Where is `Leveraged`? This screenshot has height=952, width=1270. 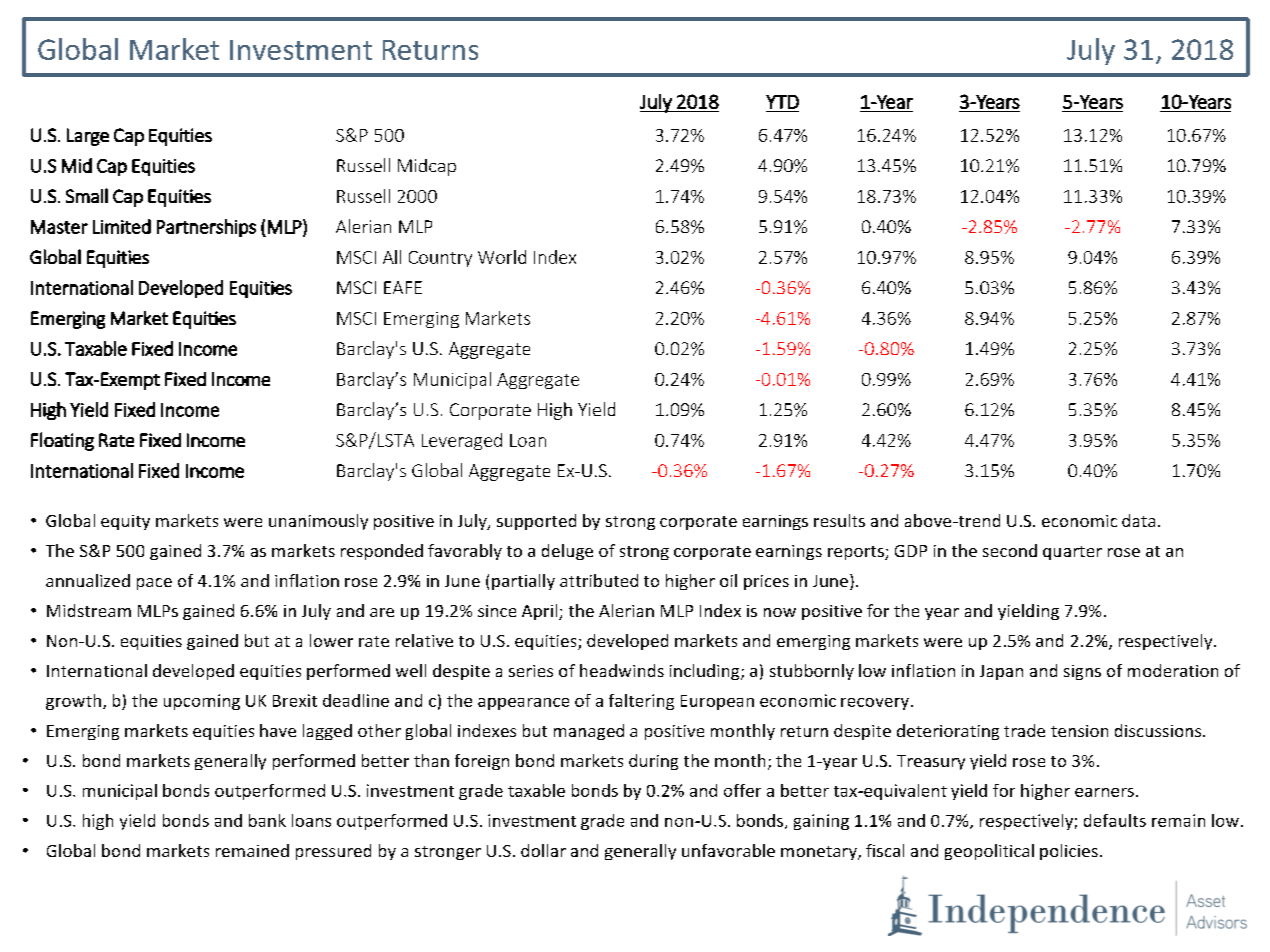
Leveraged is located at coordinates (462, 441).
